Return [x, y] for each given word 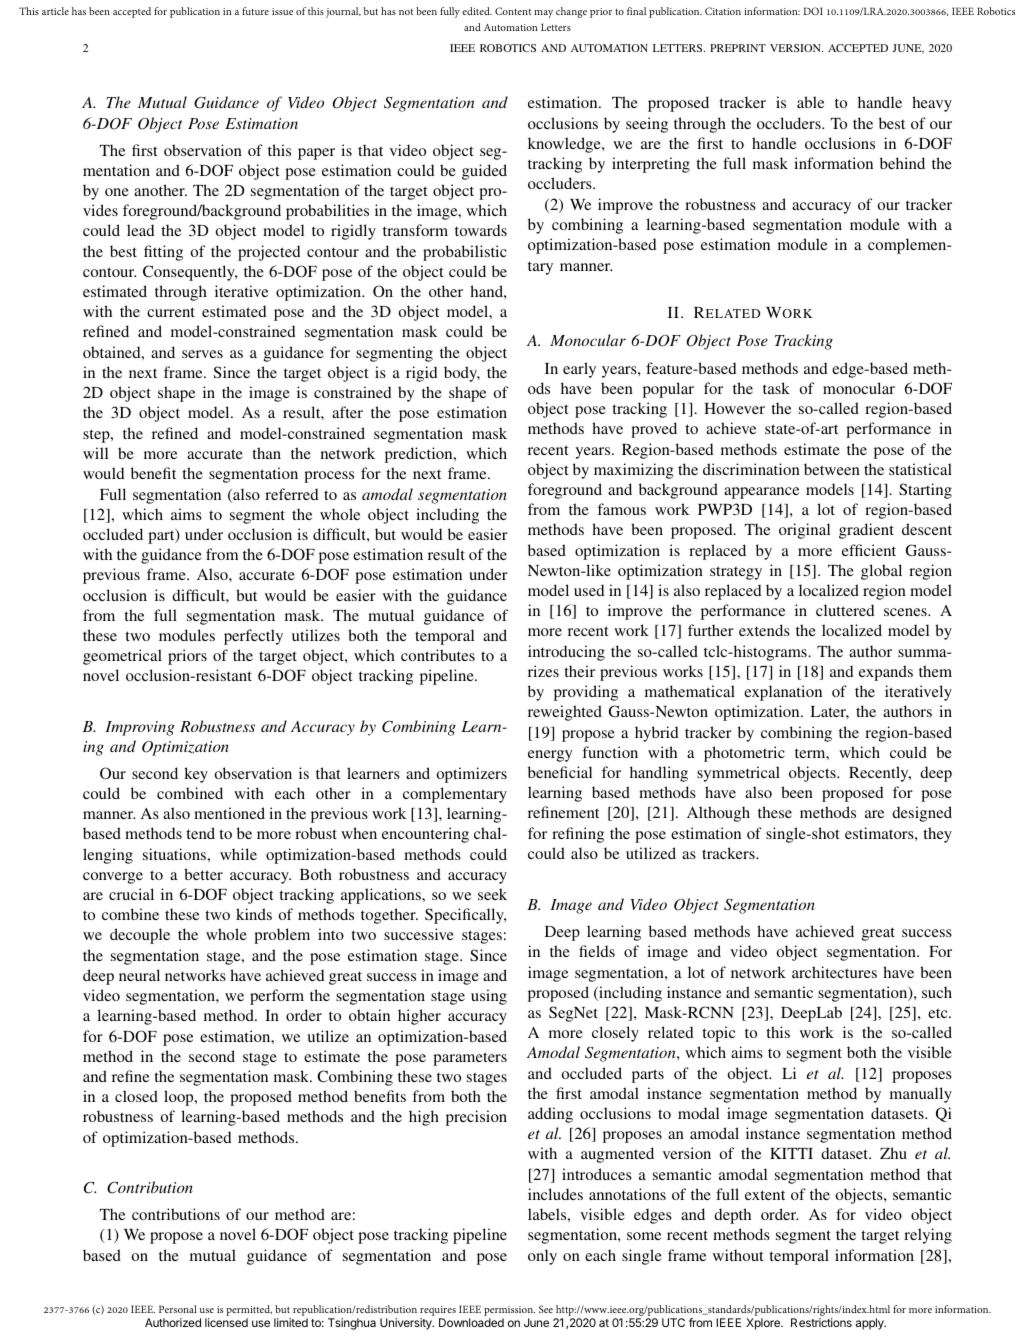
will [95, 453]
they [937, 835]
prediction [420, 455]
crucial [131, 894]
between [832, 469]
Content [513, 11]
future [255, 11]
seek [492, 894]
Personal [178, 1309]
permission [509, 1312]
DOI [813, 11]
